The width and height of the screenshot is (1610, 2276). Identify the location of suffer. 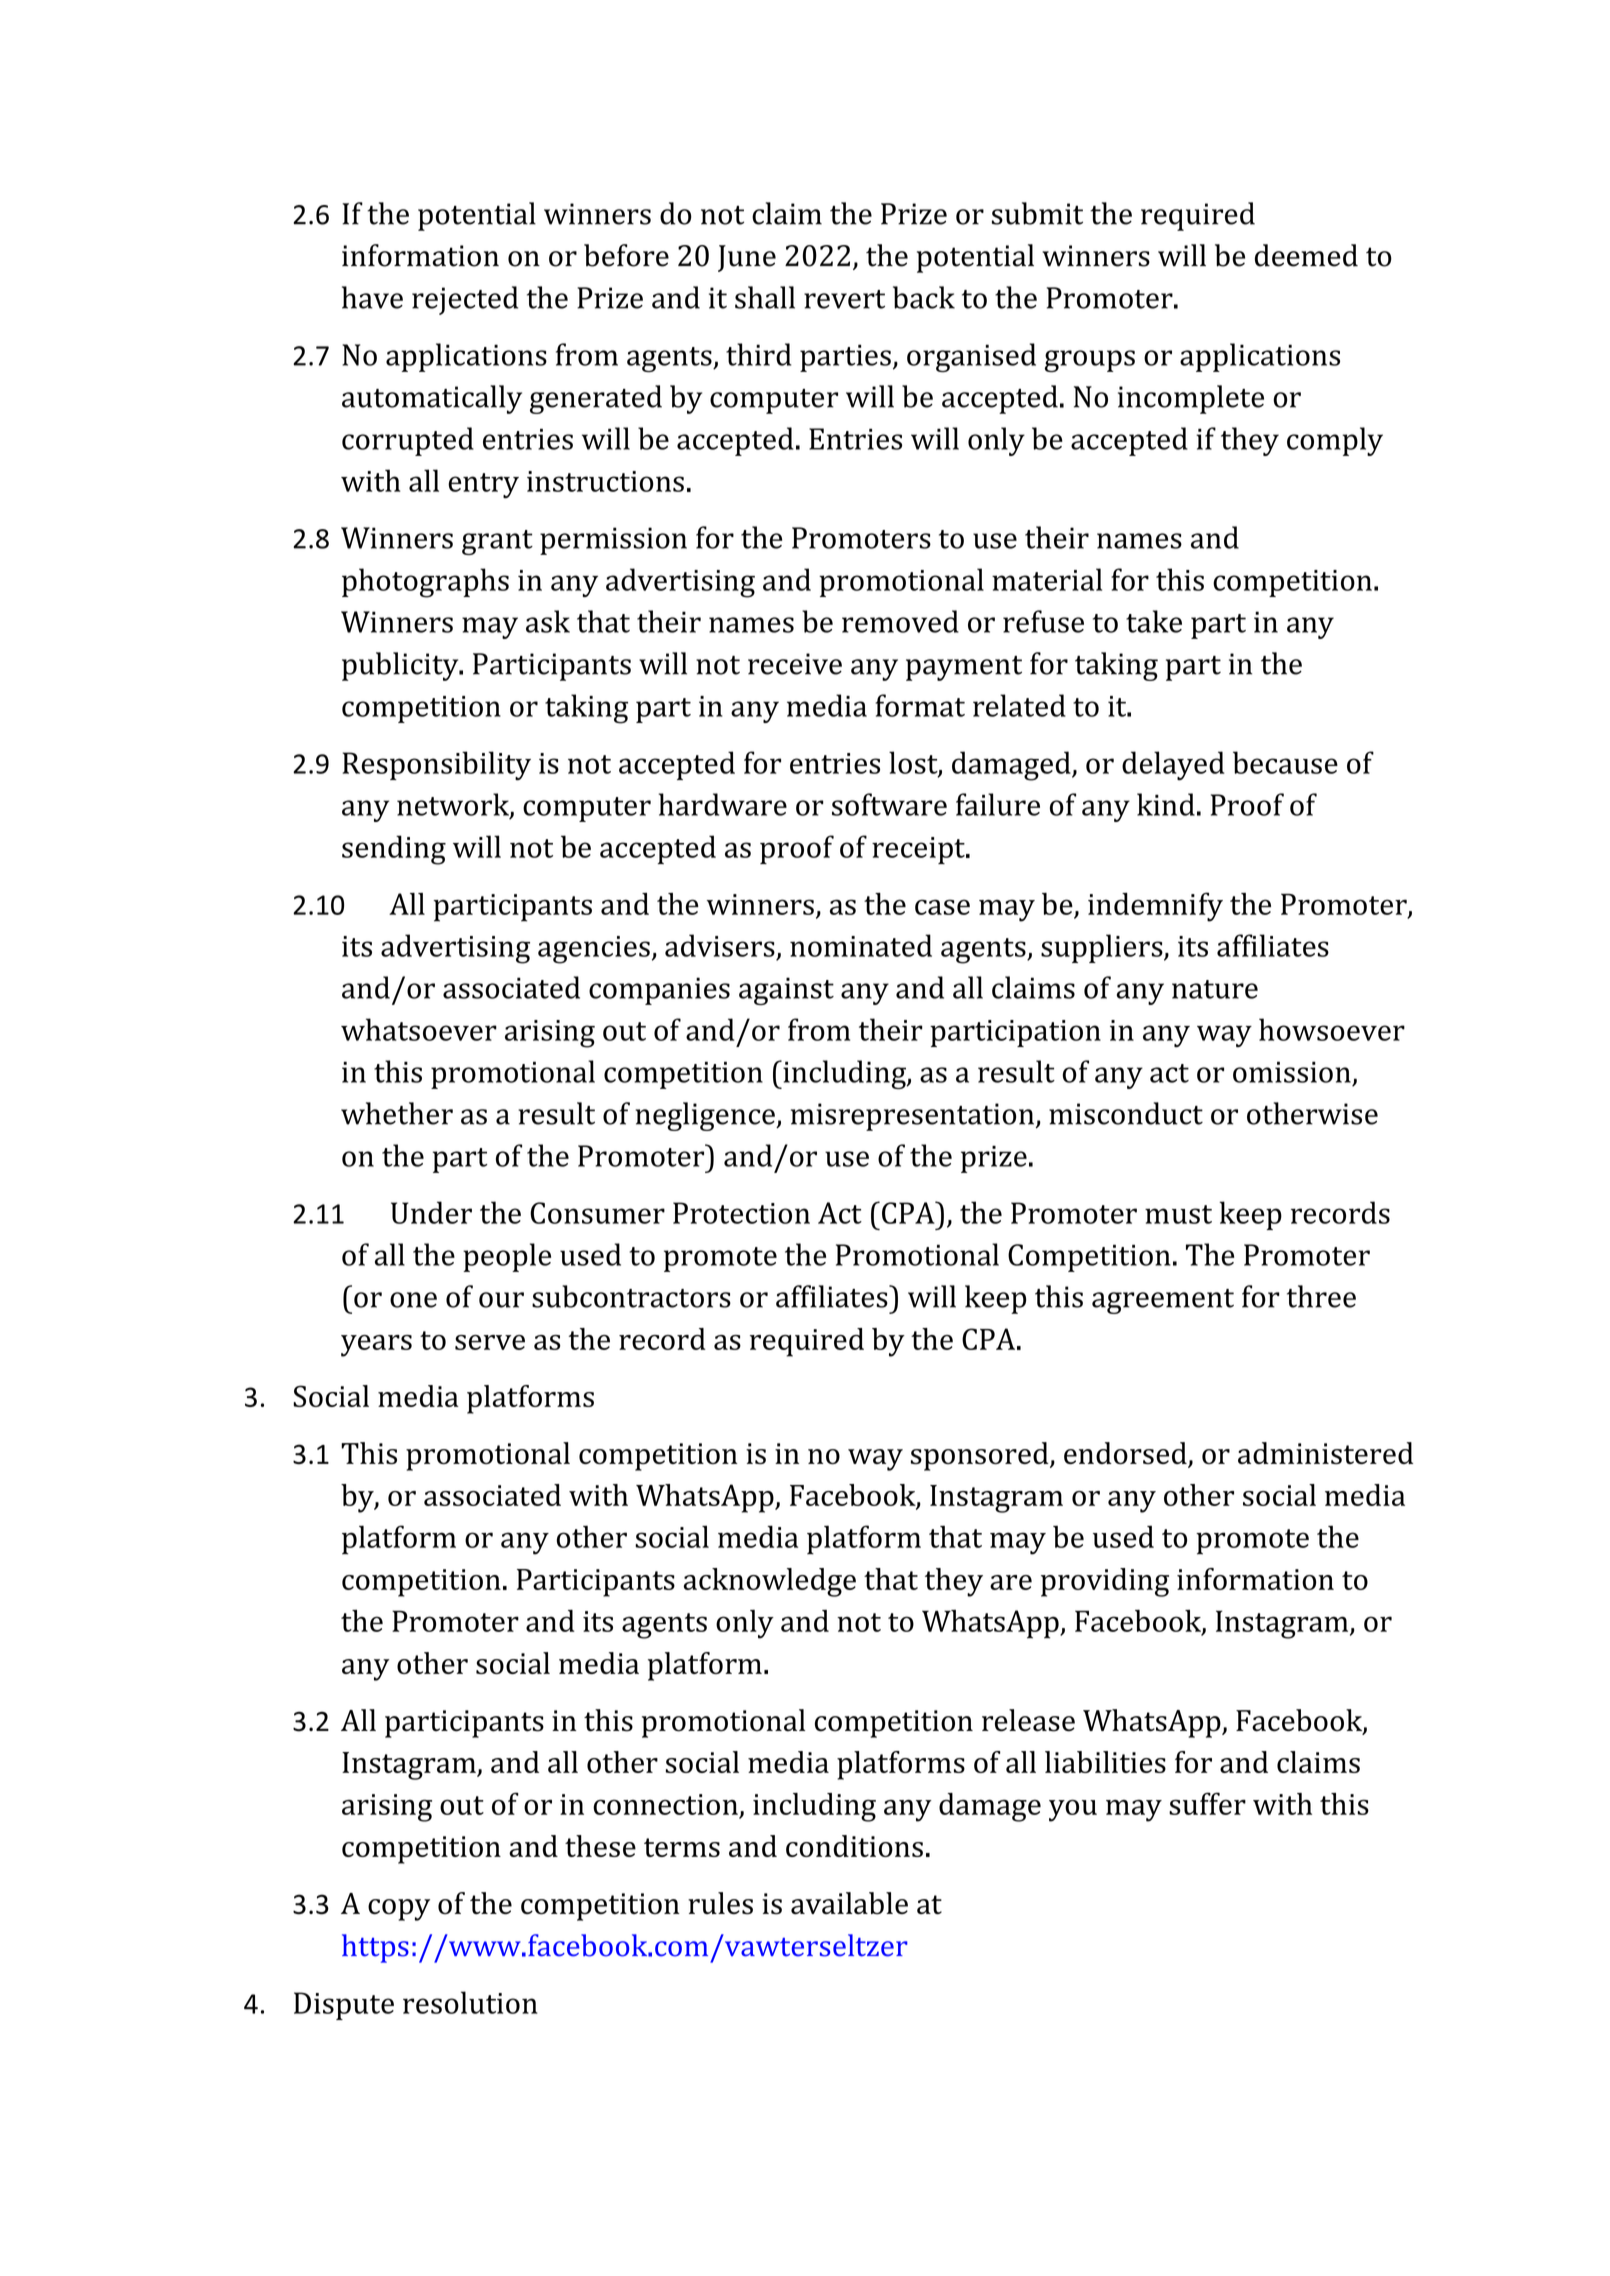
(1207, 1803).
